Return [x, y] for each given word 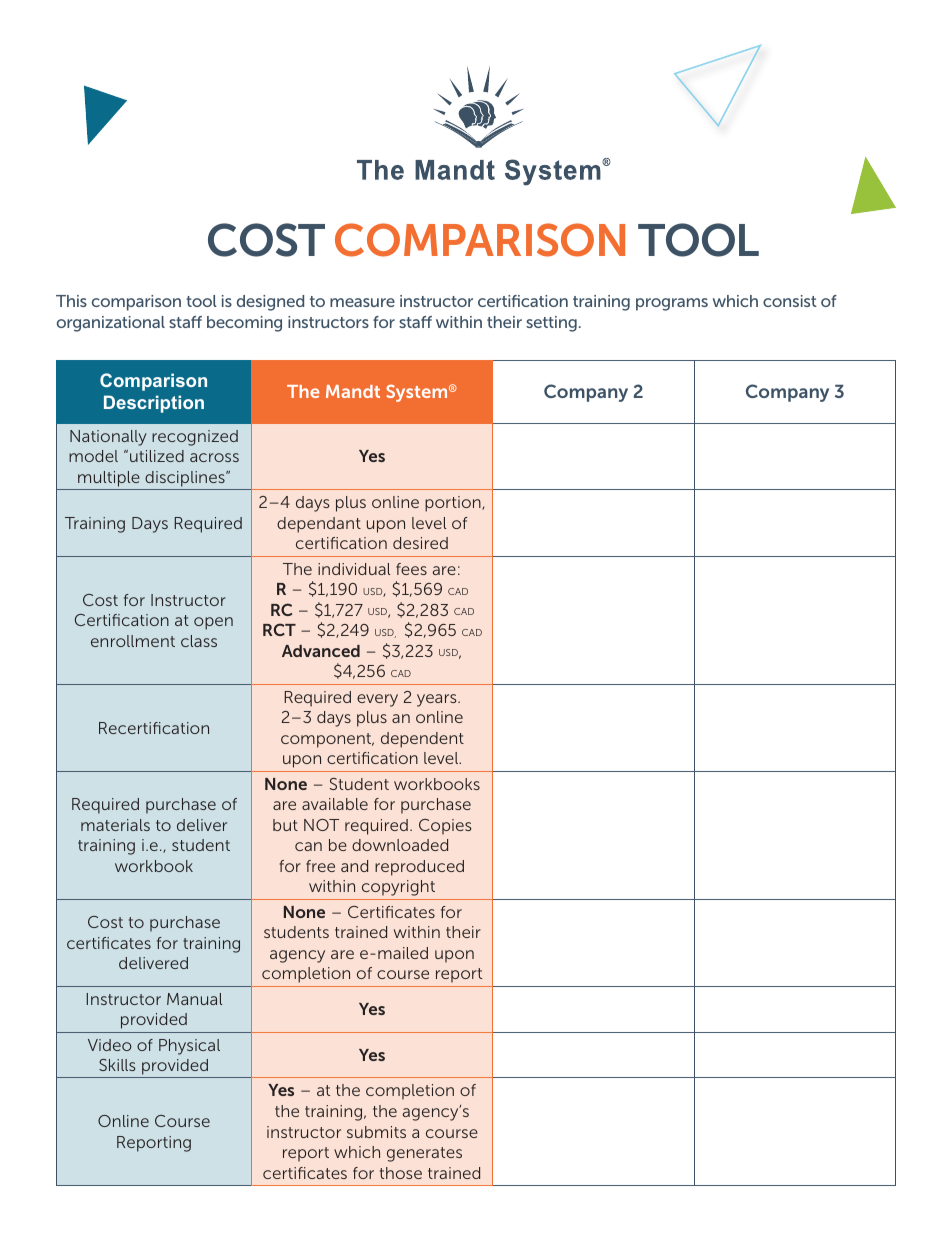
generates [424, 1154]
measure [362, 302]
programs [672, 304]
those [401, 1173]
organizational [110, 324]
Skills [117, 1065]
